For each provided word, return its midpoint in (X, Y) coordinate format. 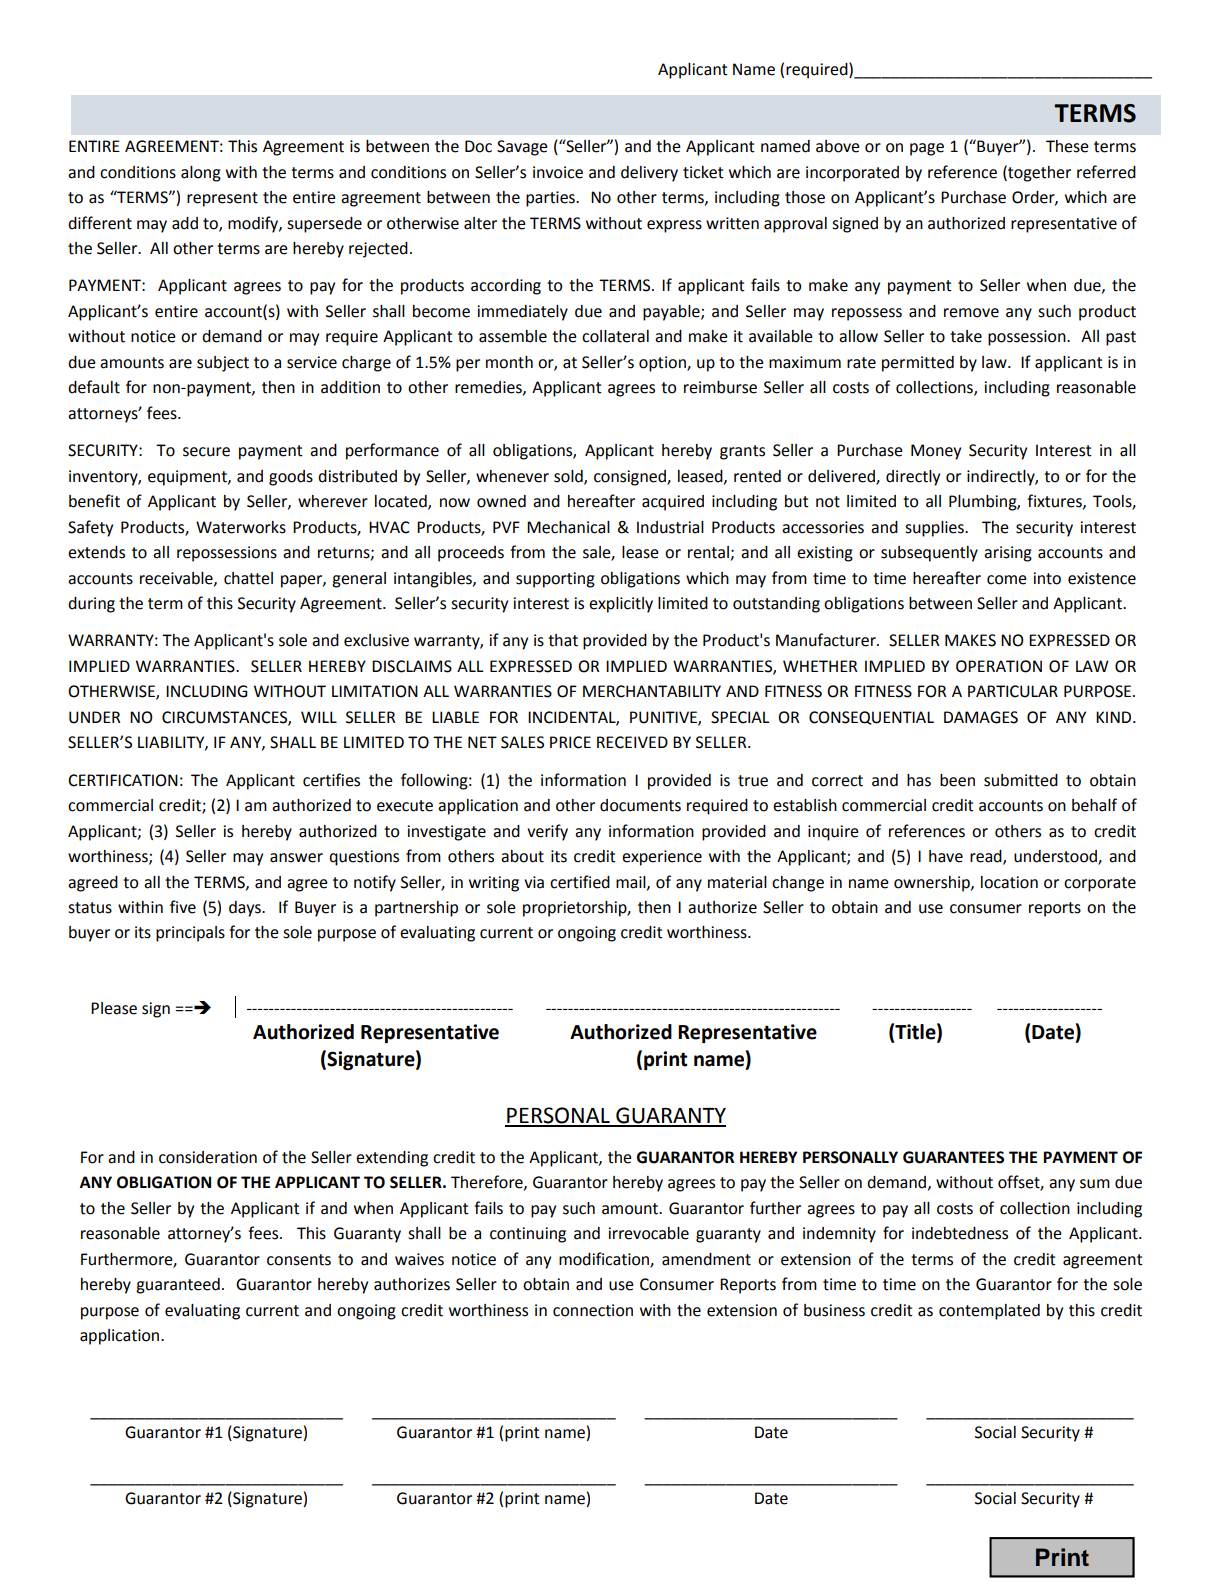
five (183, 907)
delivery (649, 174)
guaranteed (178, 1286)
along (201, 174)
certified (580, 882)
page (927, 149)
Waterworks (241, 527)
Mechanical (568, 527)
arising (1008, 554)
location (1009, 882)
